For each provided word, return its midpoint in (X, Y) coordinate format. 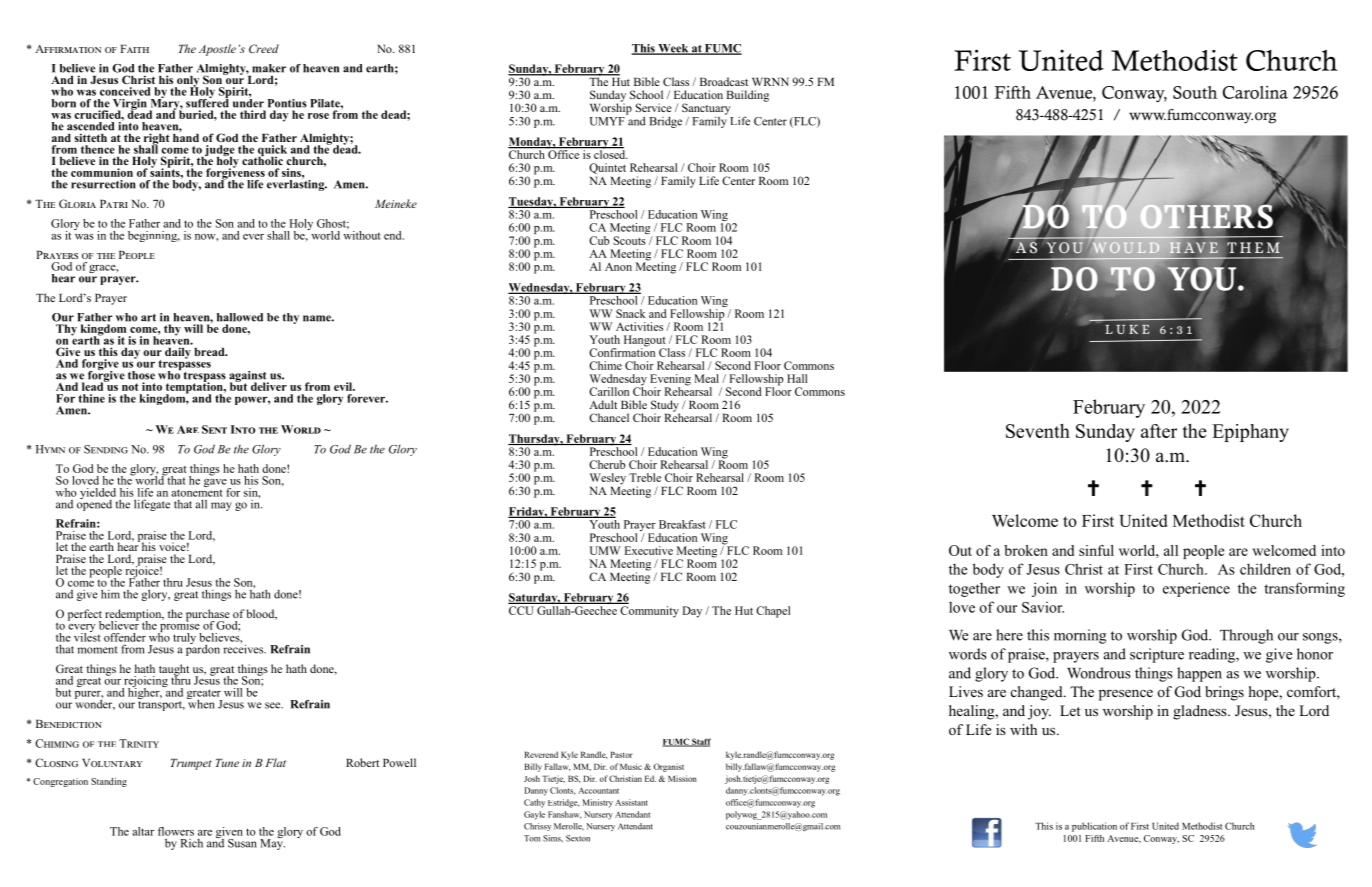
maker (269, 68)
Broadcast (724, 81)
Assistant (631, 802)
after (1159, 431)
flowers (176, 831)
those (141, 375)
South (1195, 92)
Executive (649, 550)
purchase (208, 616)
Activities (639, 326)
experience (1196, 589)
